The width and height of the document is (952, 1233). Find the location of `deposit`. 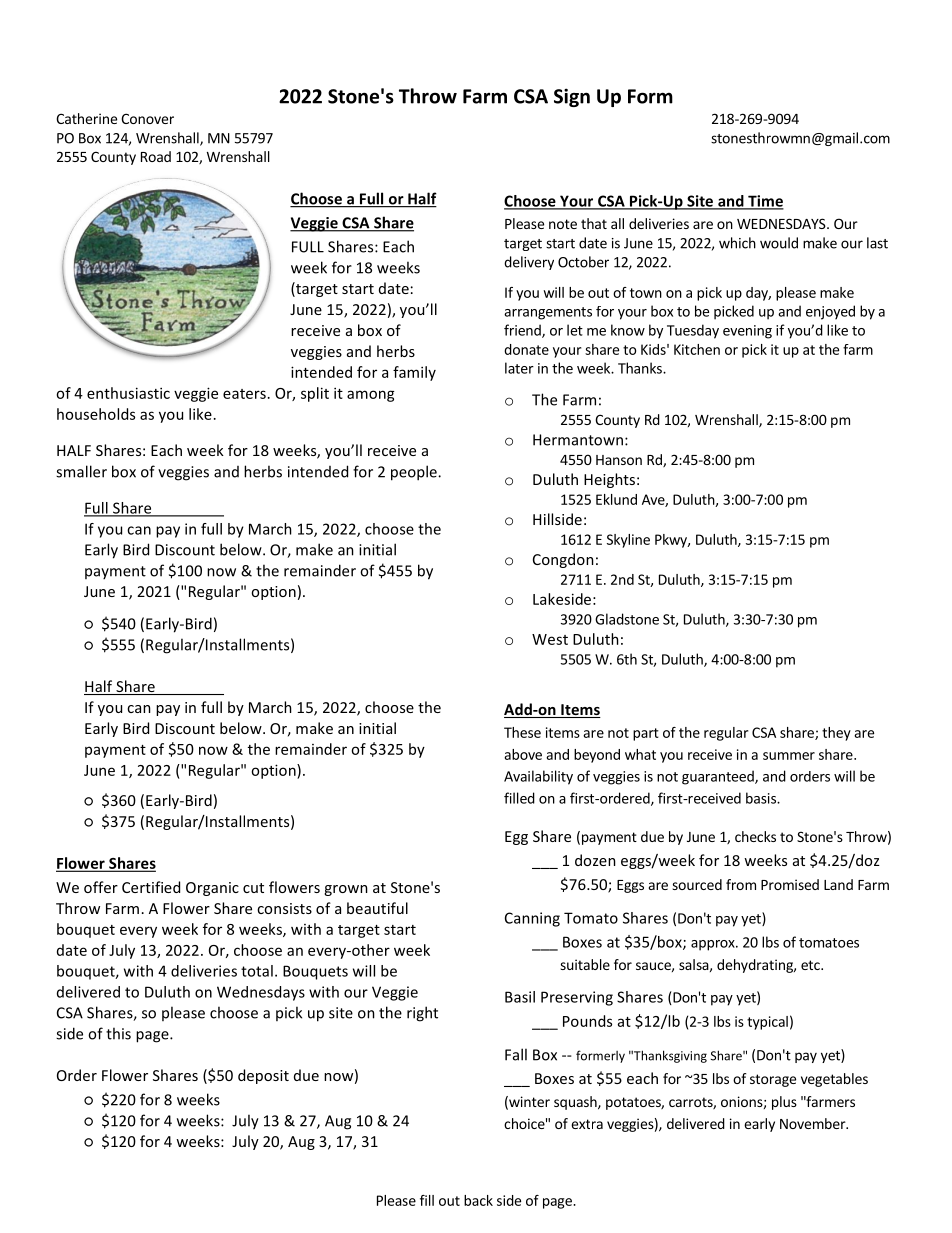

deposit is located at coordinates (263, 1076).
